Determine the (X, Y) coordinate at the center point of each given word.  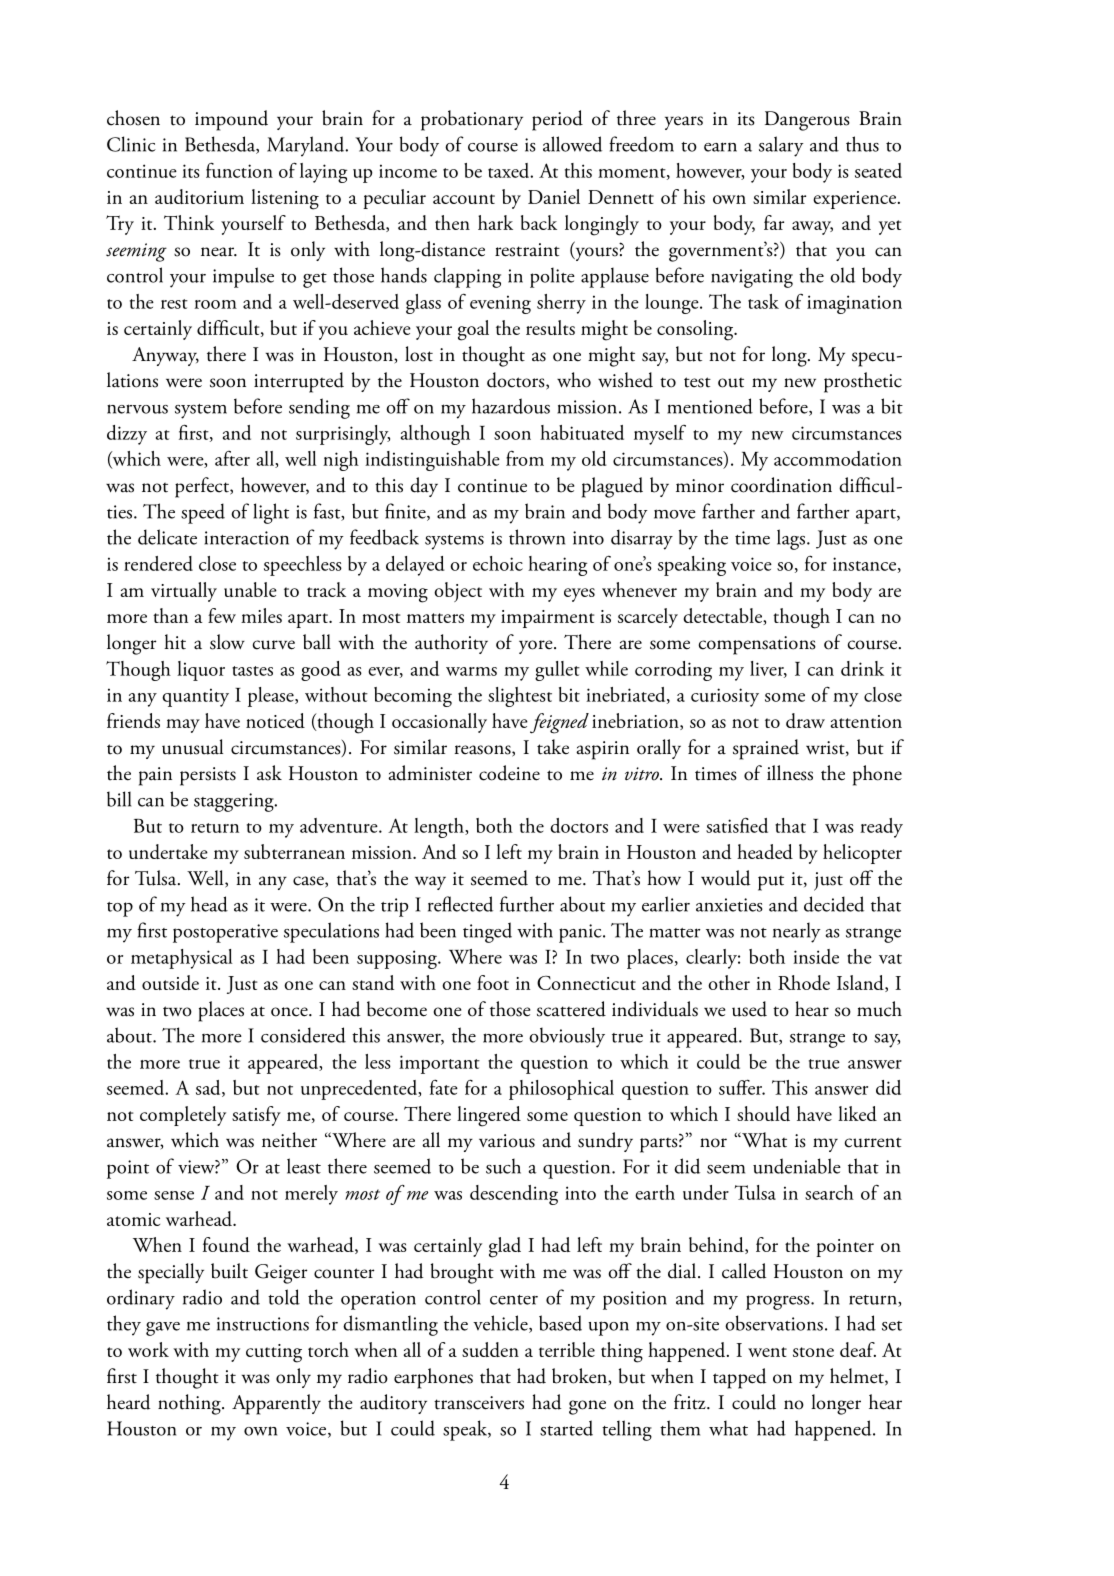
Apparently (276, 1404)
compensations (757, 645)
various (507, 1141)
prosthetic (863, 382)
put (771, 883)
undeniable (797, 1166)
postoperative (225, 933)
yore (537, 647)
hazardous (511, 406)
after (232, 458)
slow (227, 642)
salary (781, 146)
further (527, 904)
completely (183, 1116)
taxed (510, 170)
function (239, 170)
